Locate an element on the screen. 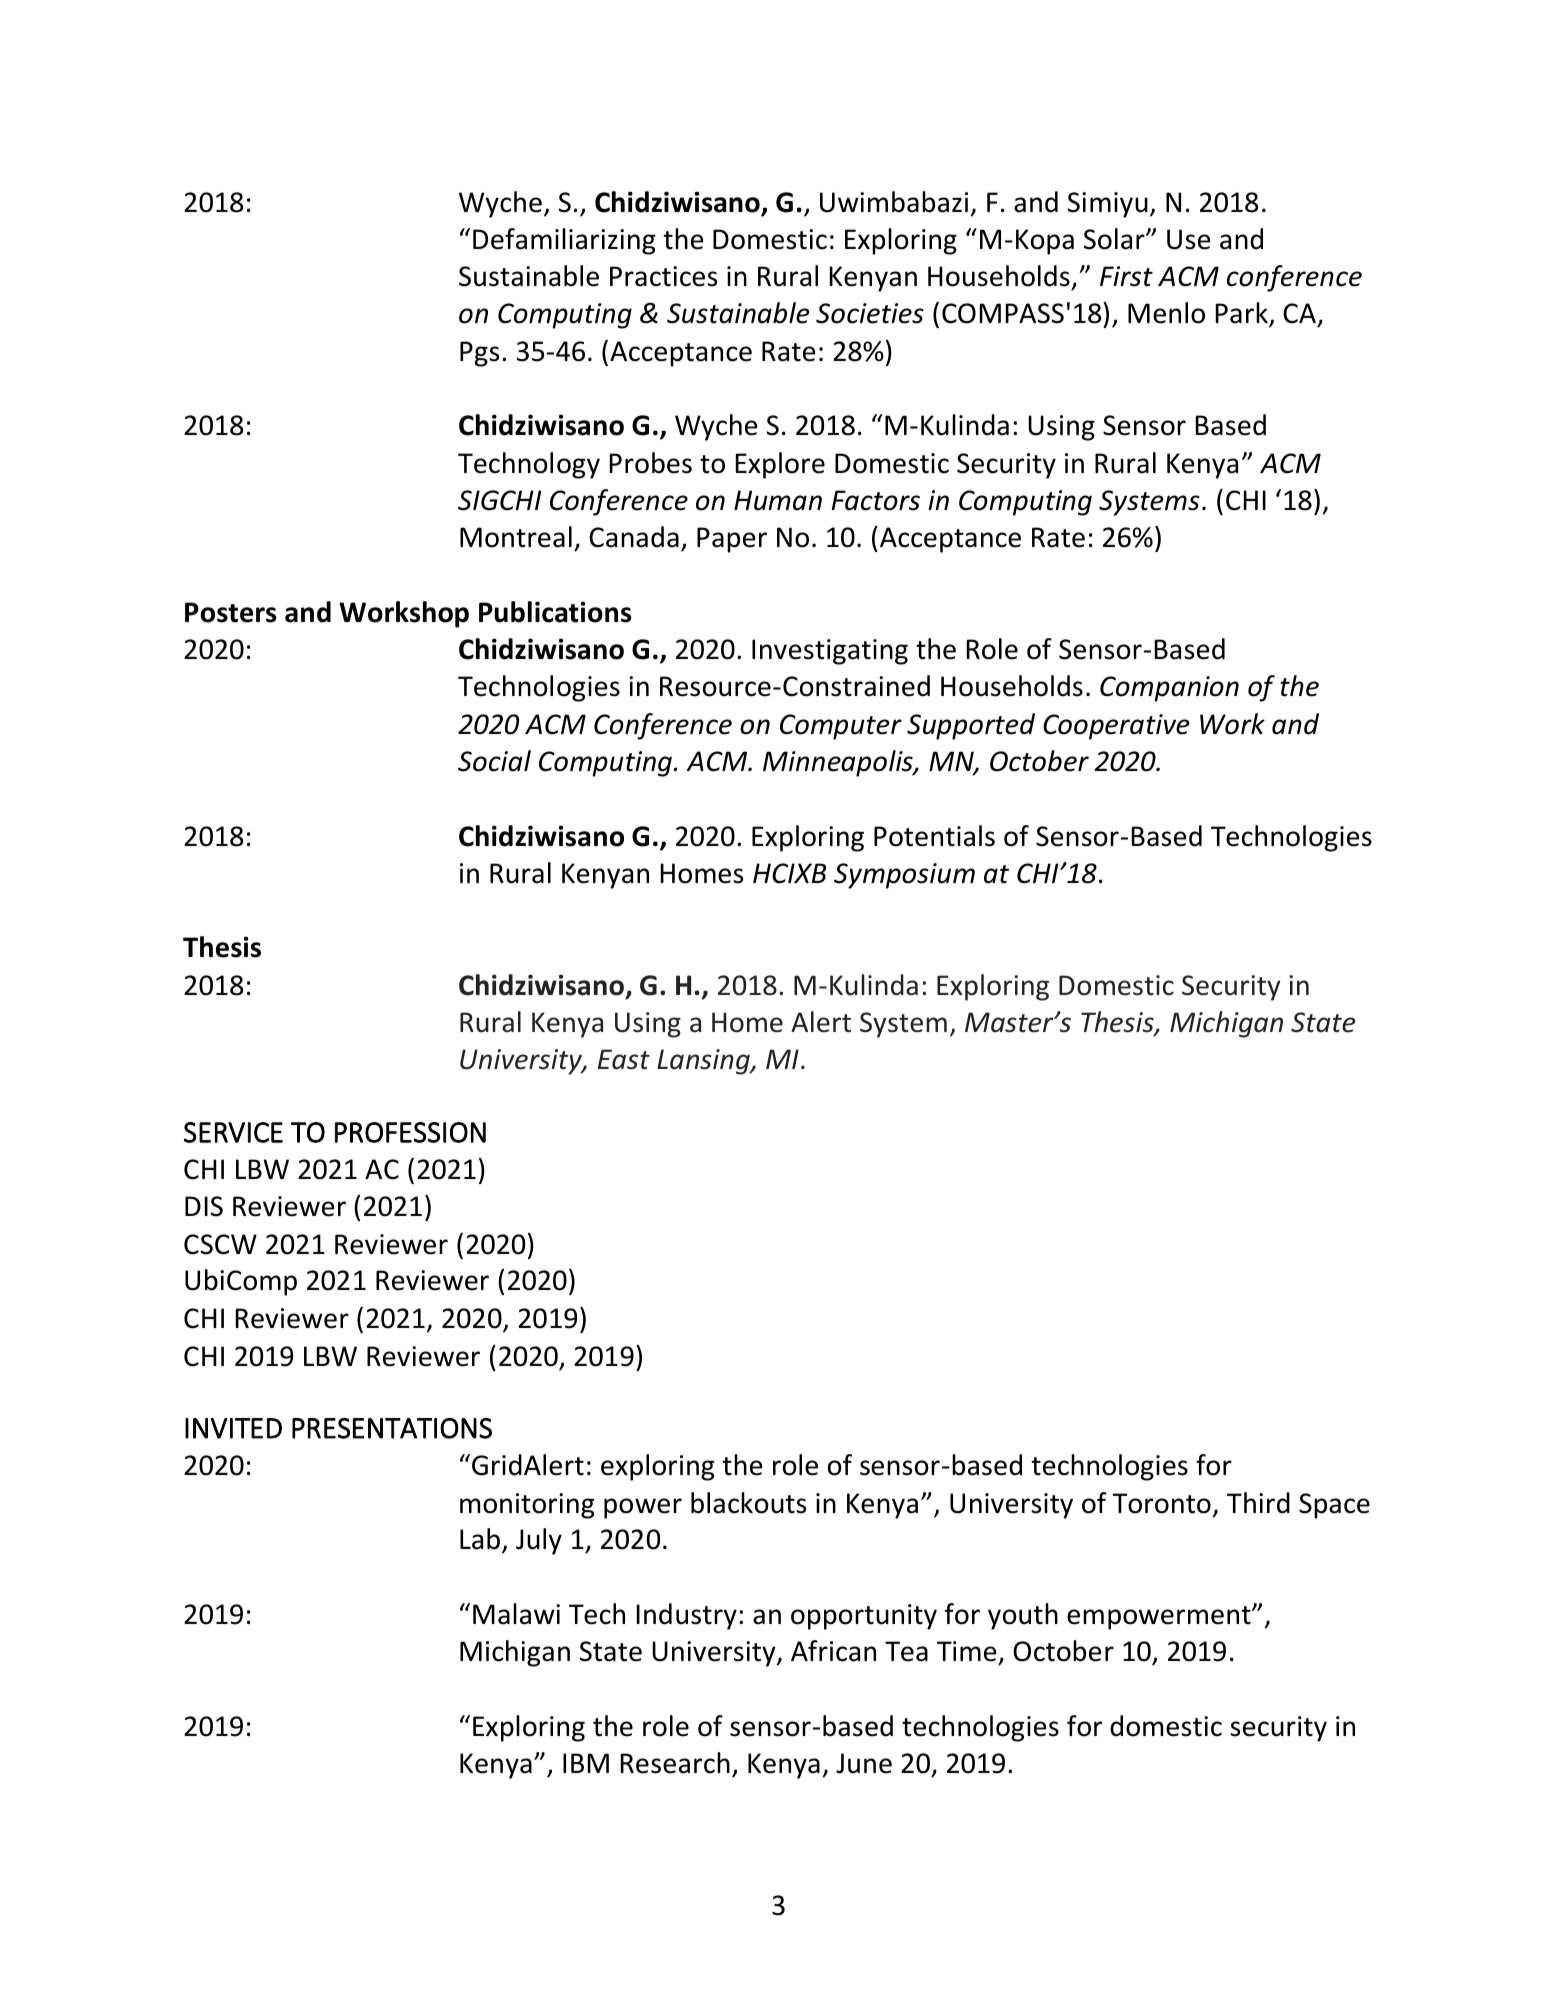 This screenshot has height=2015, width=1557. Malawi is located at coordinates (516, 1614).
